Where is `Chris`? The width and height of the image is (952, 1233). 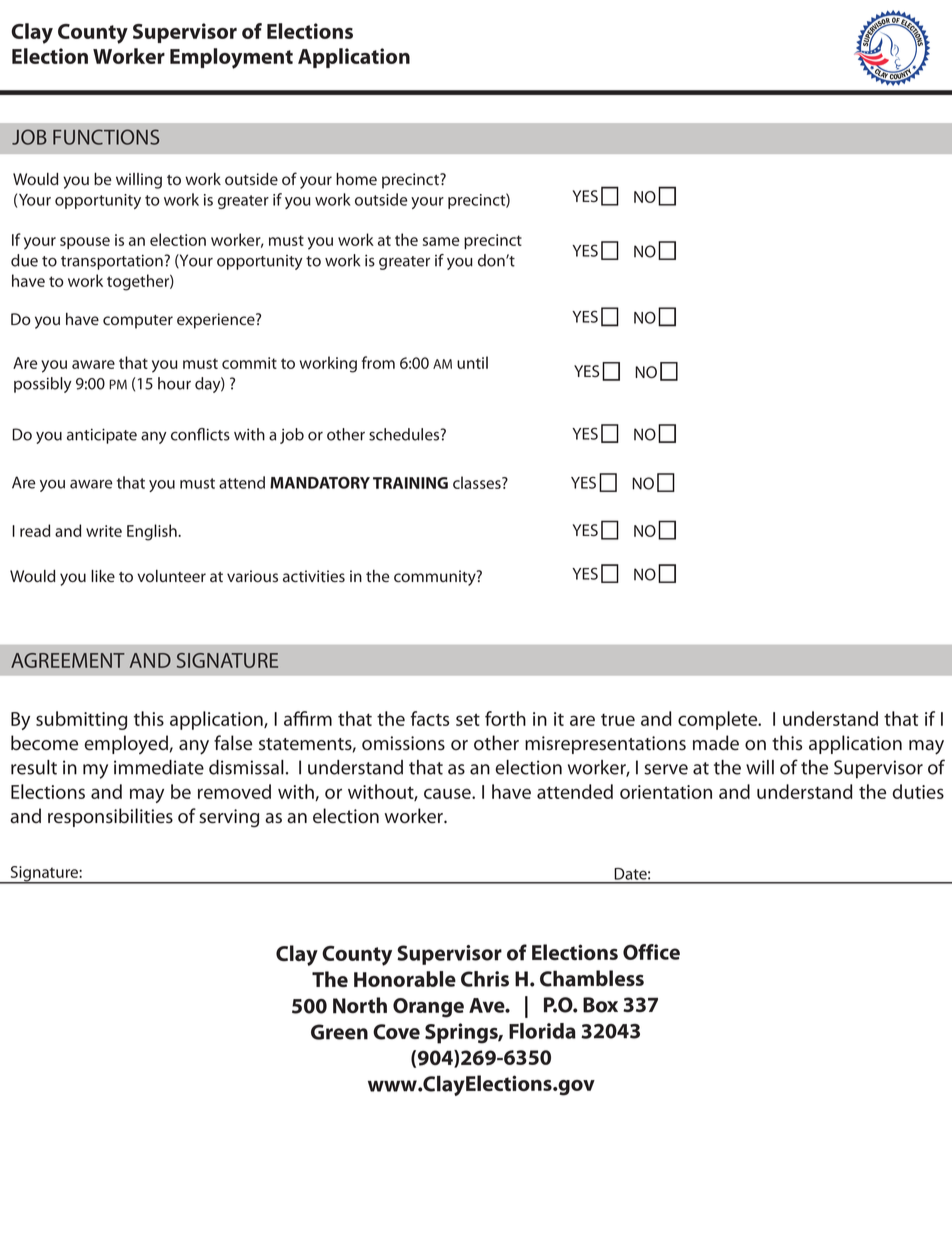
Chris is located at coordinates (485, 979).
